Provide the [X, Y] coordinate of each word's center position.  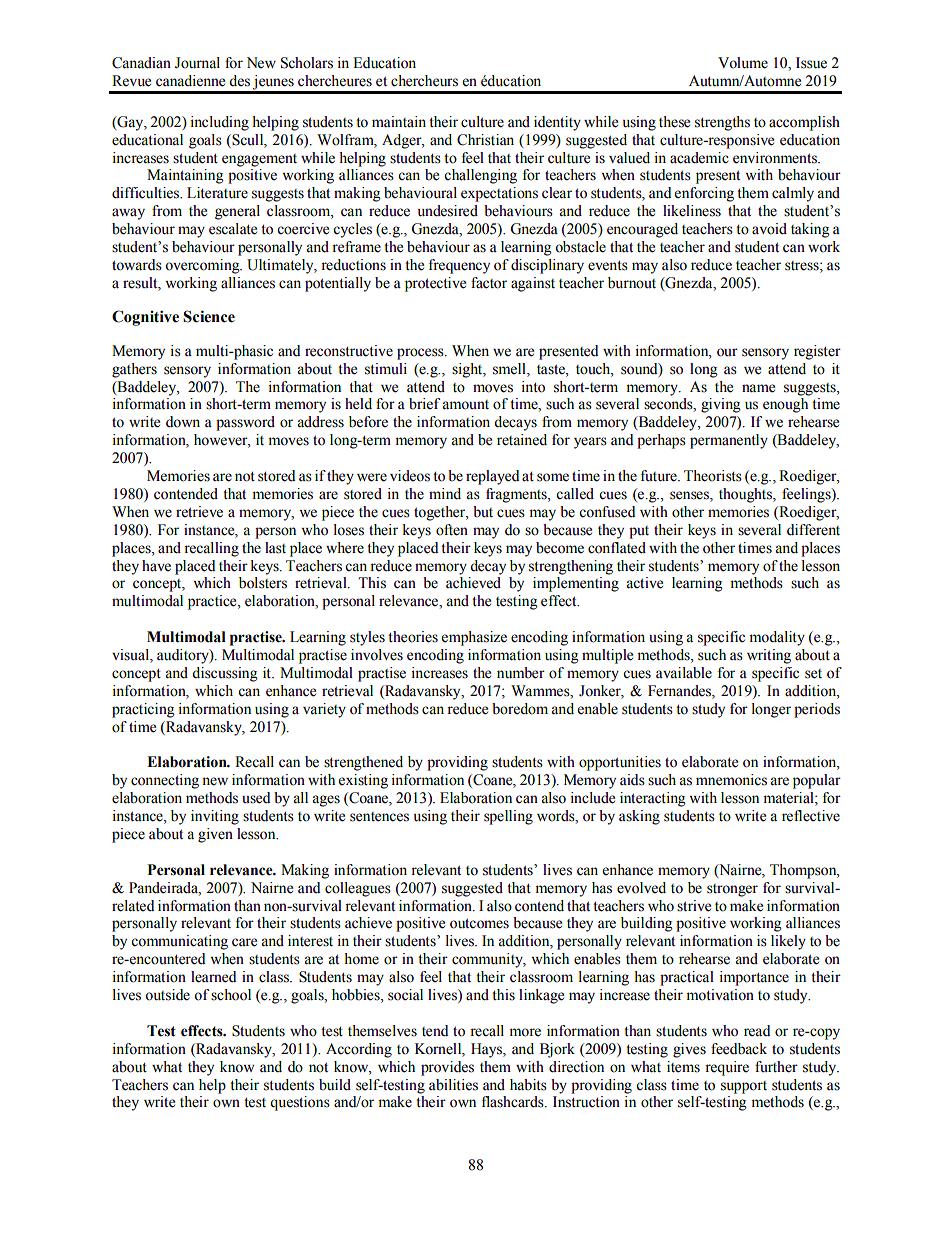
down [183, 422]
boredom [520, 709]
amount [465, 405]
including [219, 123]
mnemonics [731, 780]
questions [300, 1103]
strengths [722, 123]
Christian [485, 140]
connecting [165, 781]
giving [721, 405]
